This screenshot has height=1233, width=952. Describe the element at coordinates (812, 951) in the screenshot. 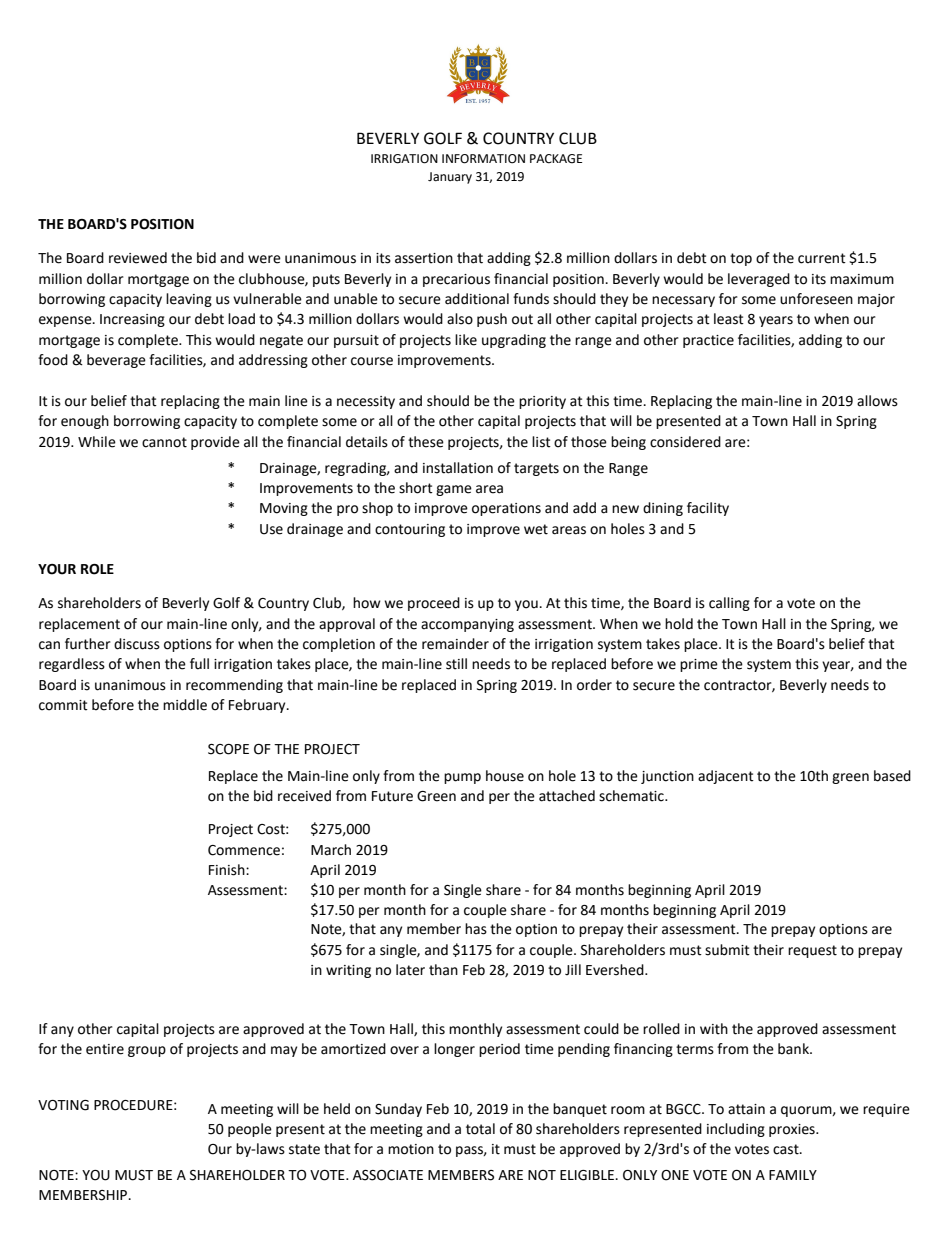

I see `request` at that location.
